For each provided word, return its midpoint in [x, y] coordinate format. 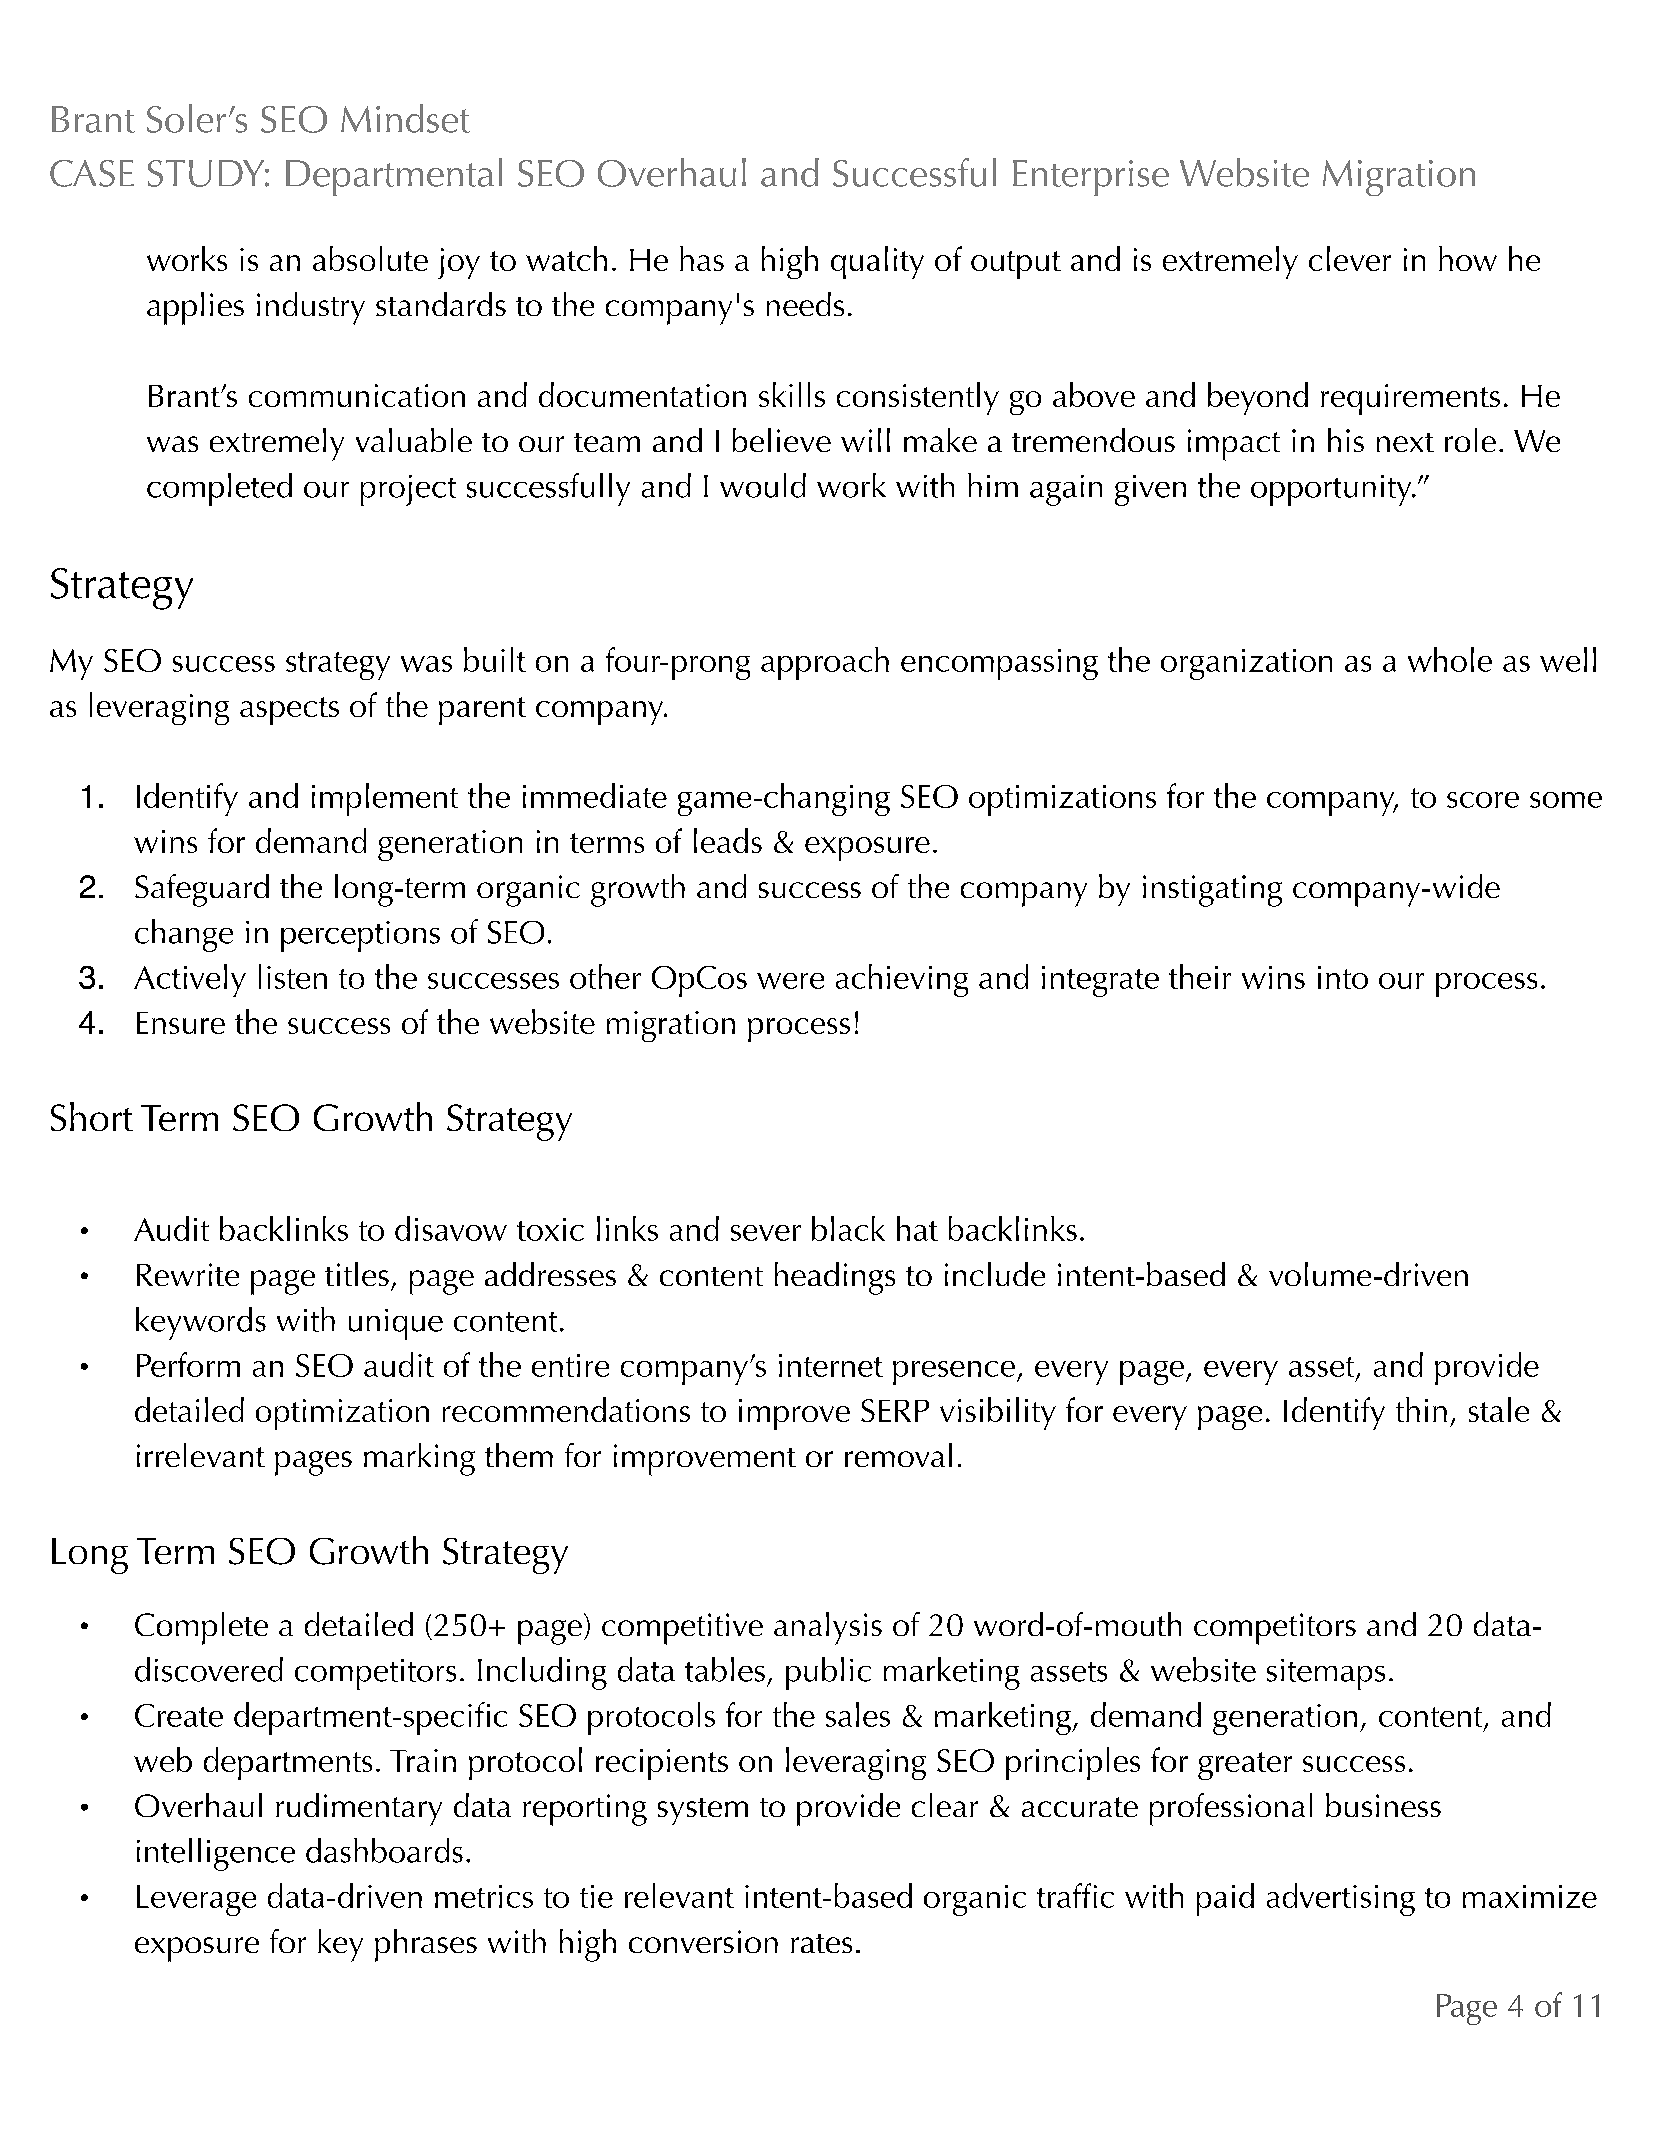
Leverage [196, 1900]
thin [1421, 1409]
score [1483, 800]
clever [1350, 258]
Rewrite [188, 1274]
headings [835, 1278]
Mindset [405, 118]
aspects [289, 711]
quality [877, 262]
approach [825, 663]
